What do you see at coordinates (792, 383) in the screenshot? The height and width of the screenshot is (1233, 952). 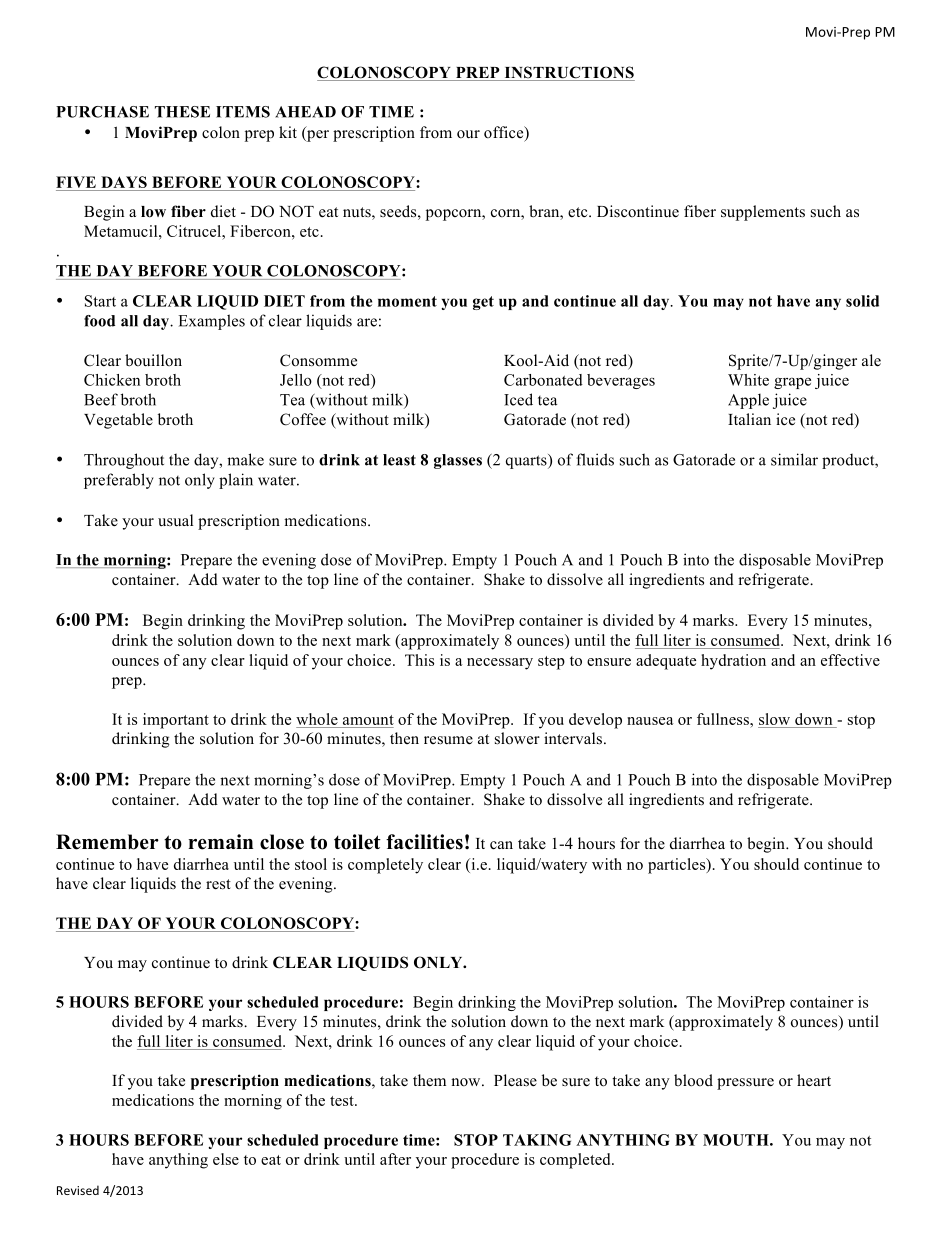 I see `grape` at bounding box center [792, 383].
